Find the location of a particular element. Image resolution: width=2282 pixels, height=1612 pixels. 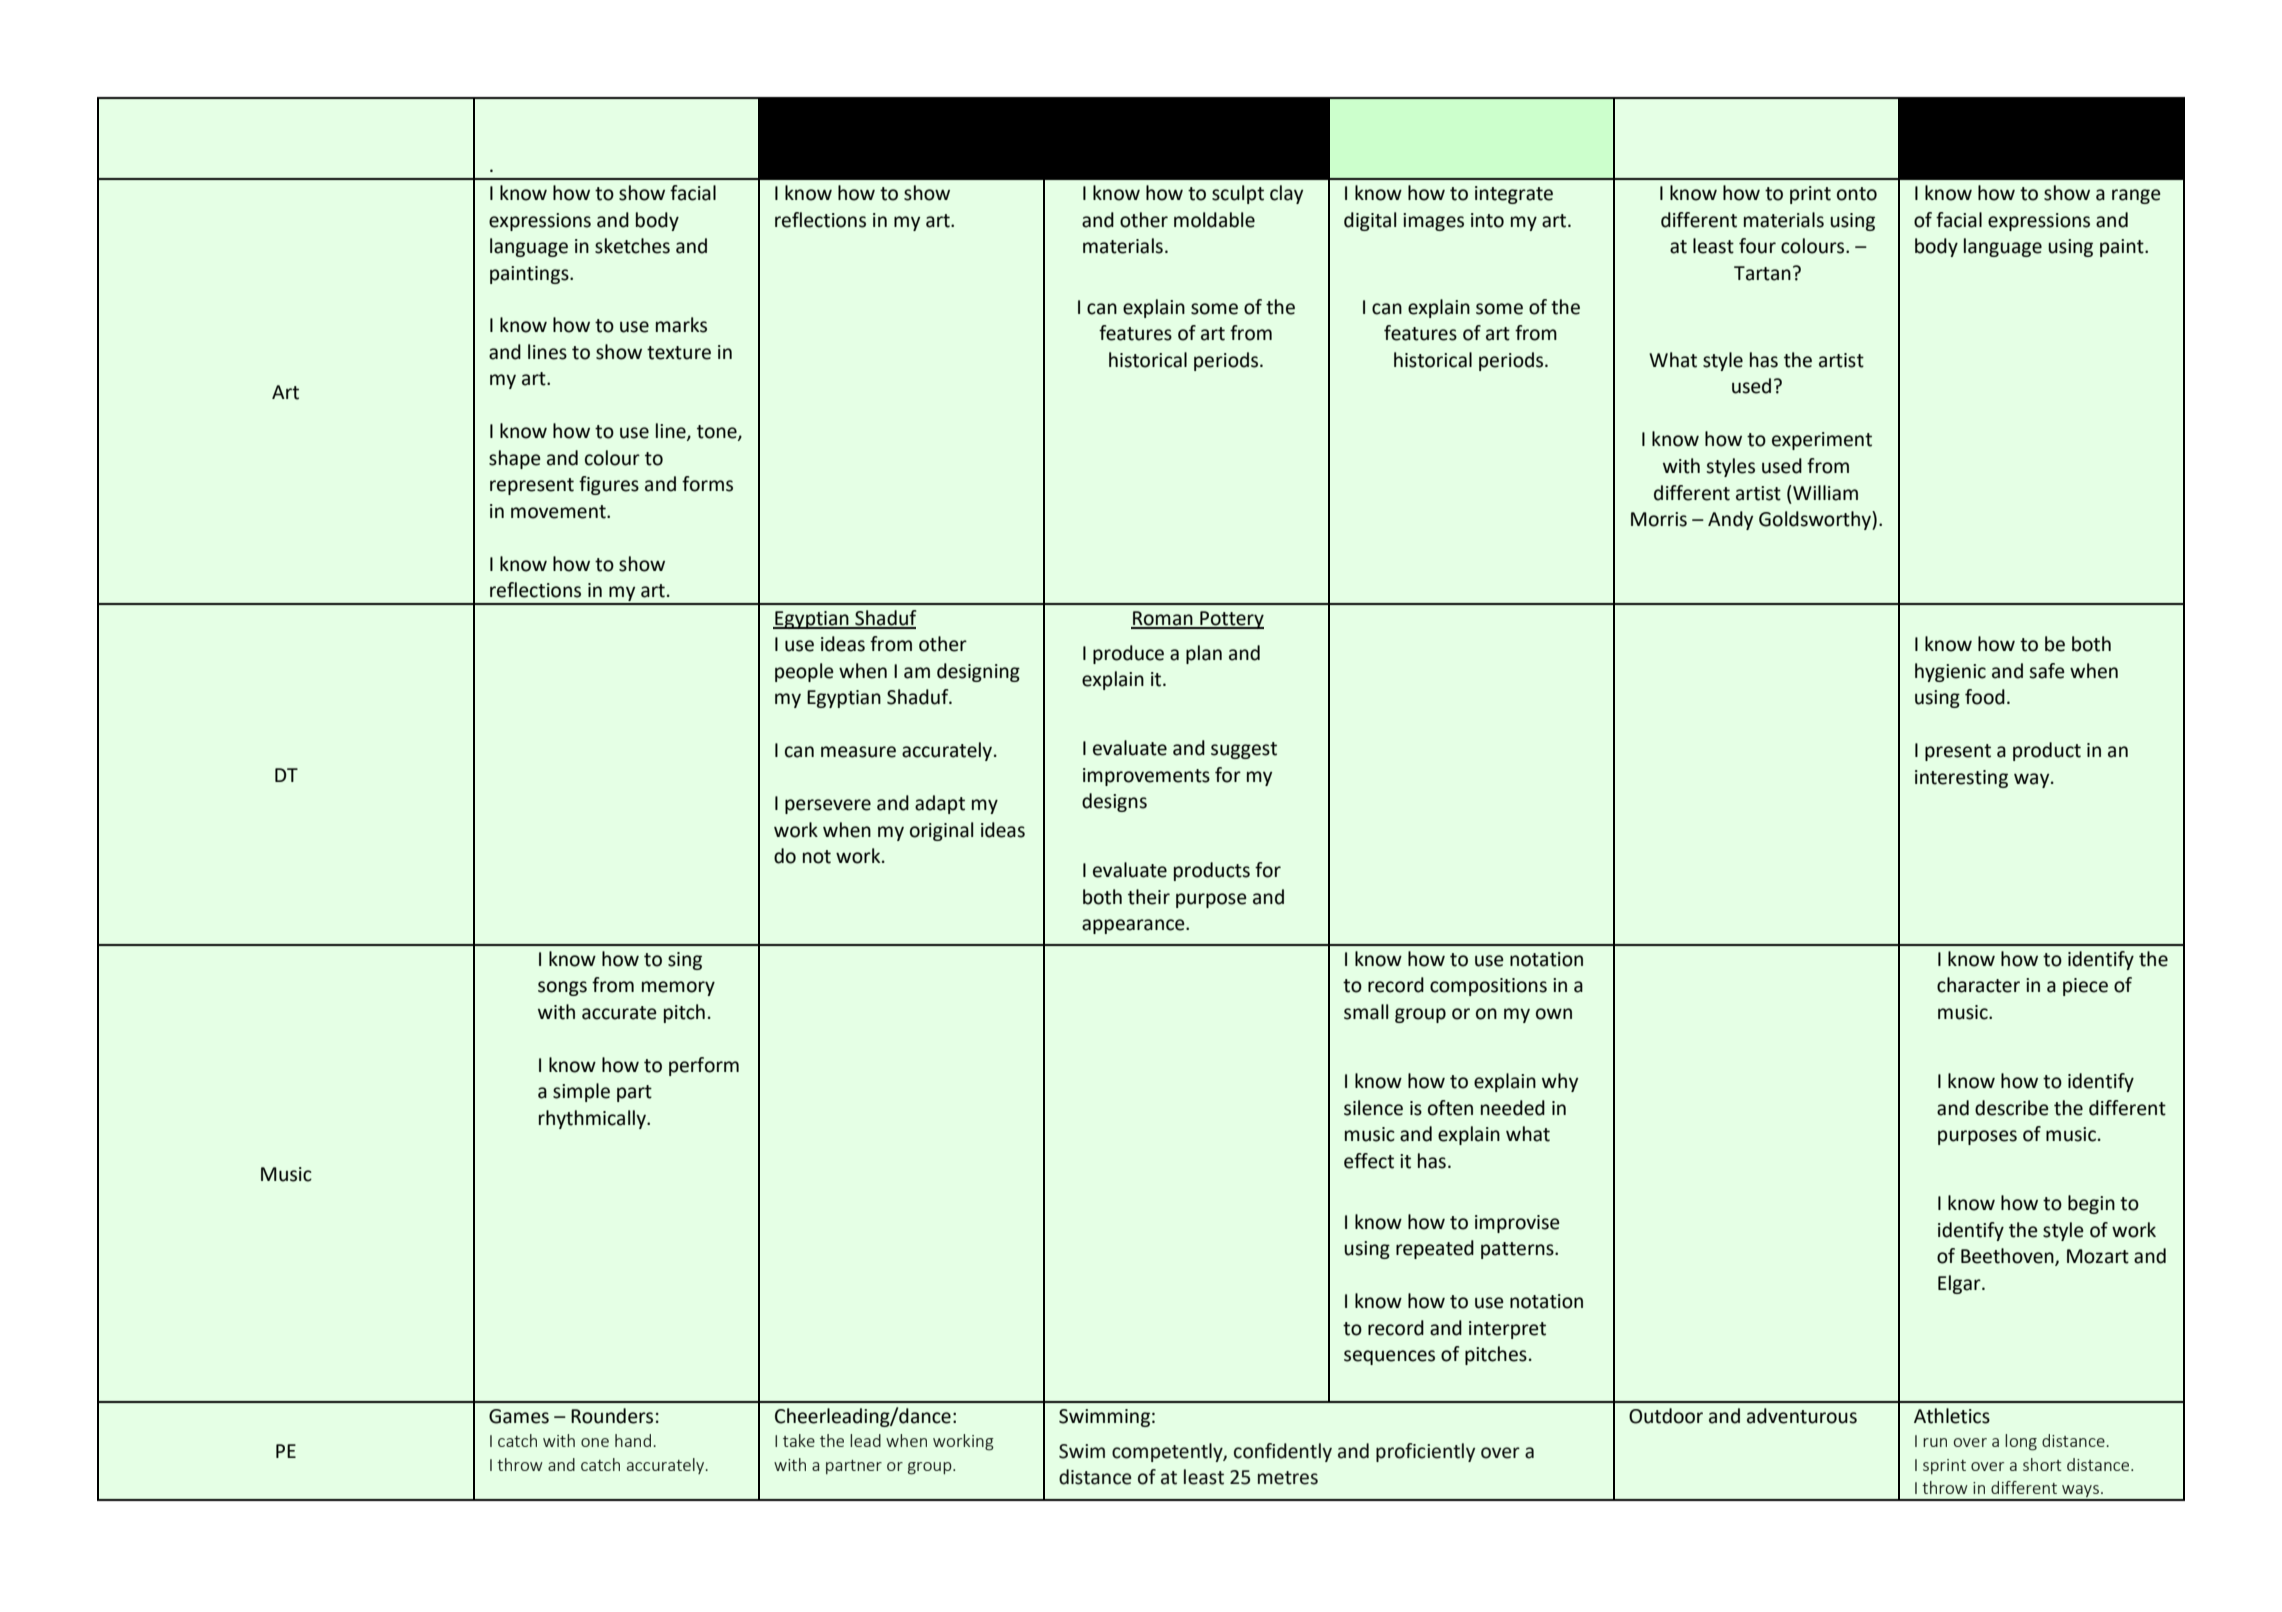

persevere is located at coordinates (828, 806).
